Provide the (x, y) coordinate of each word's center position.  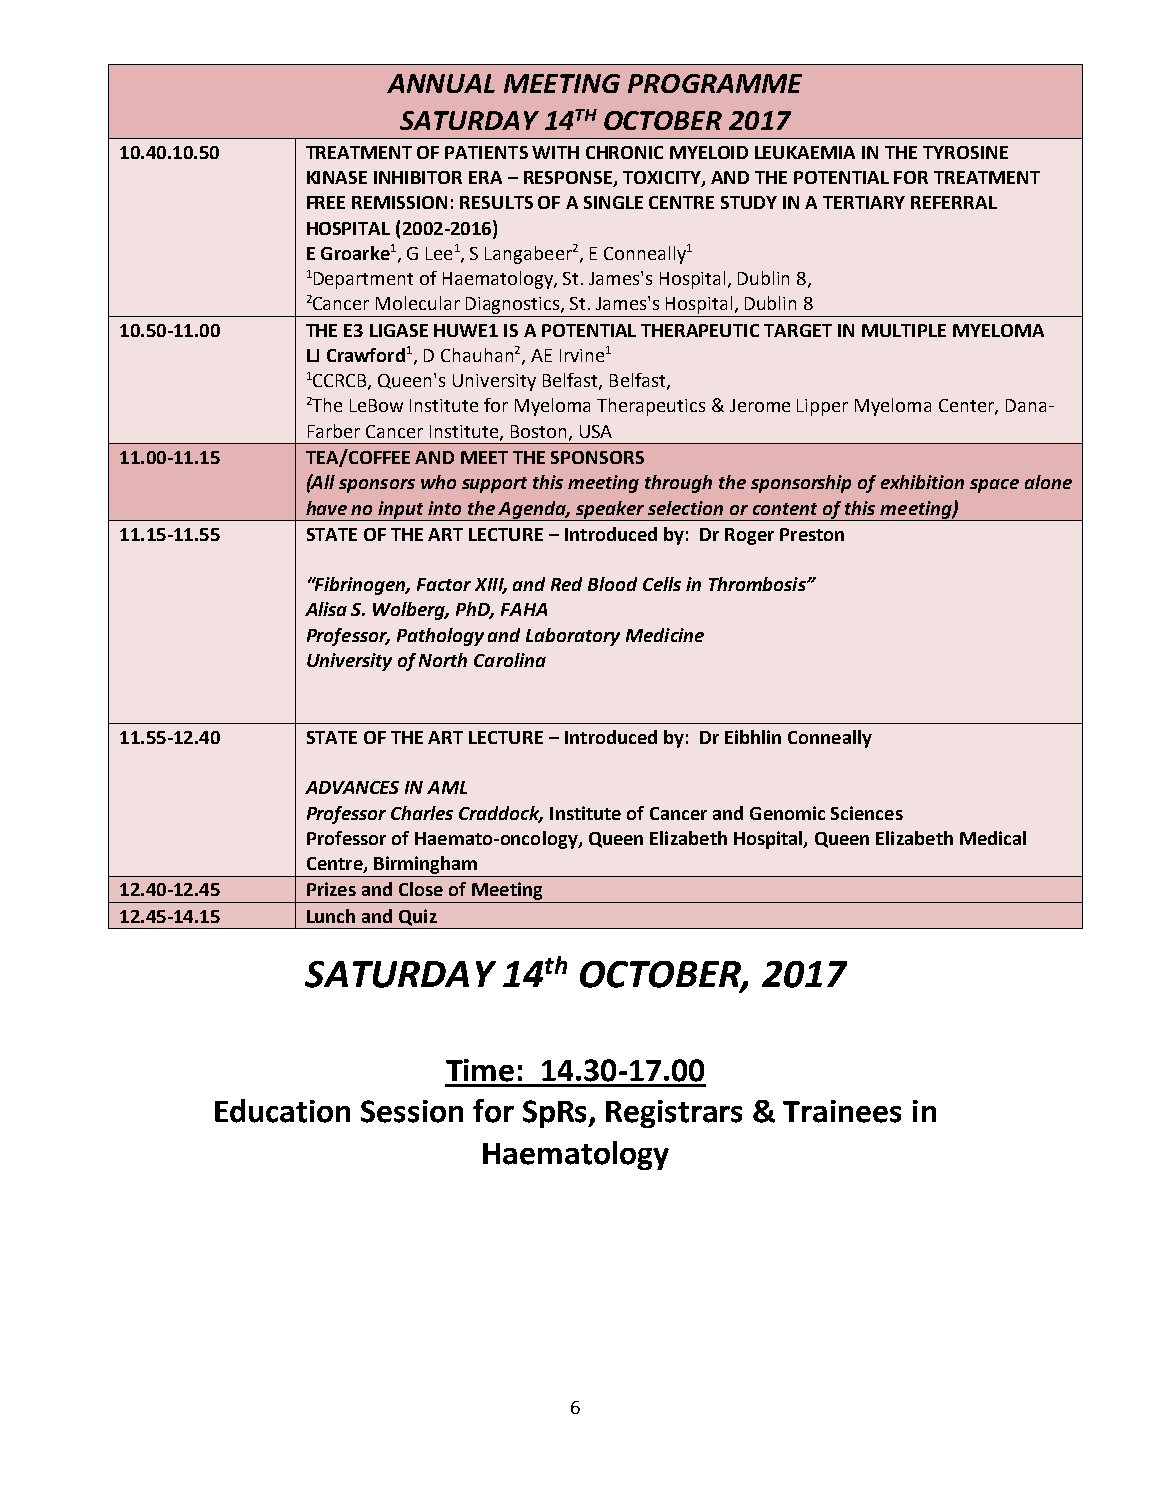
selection (685, 508)
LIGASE (399, 330)
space (994, 486)
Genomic (787, 813)
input (401, 511)
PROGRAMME (715, 83)
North (443, 660)
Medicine (665, 635)
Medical (993, 838)
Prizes (331, 889)
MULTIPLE (904, 330)
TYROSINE (965, 152)
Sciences (867, 813)
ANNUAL (441, 83)
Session (412, 1111)
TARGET (798, 330)
